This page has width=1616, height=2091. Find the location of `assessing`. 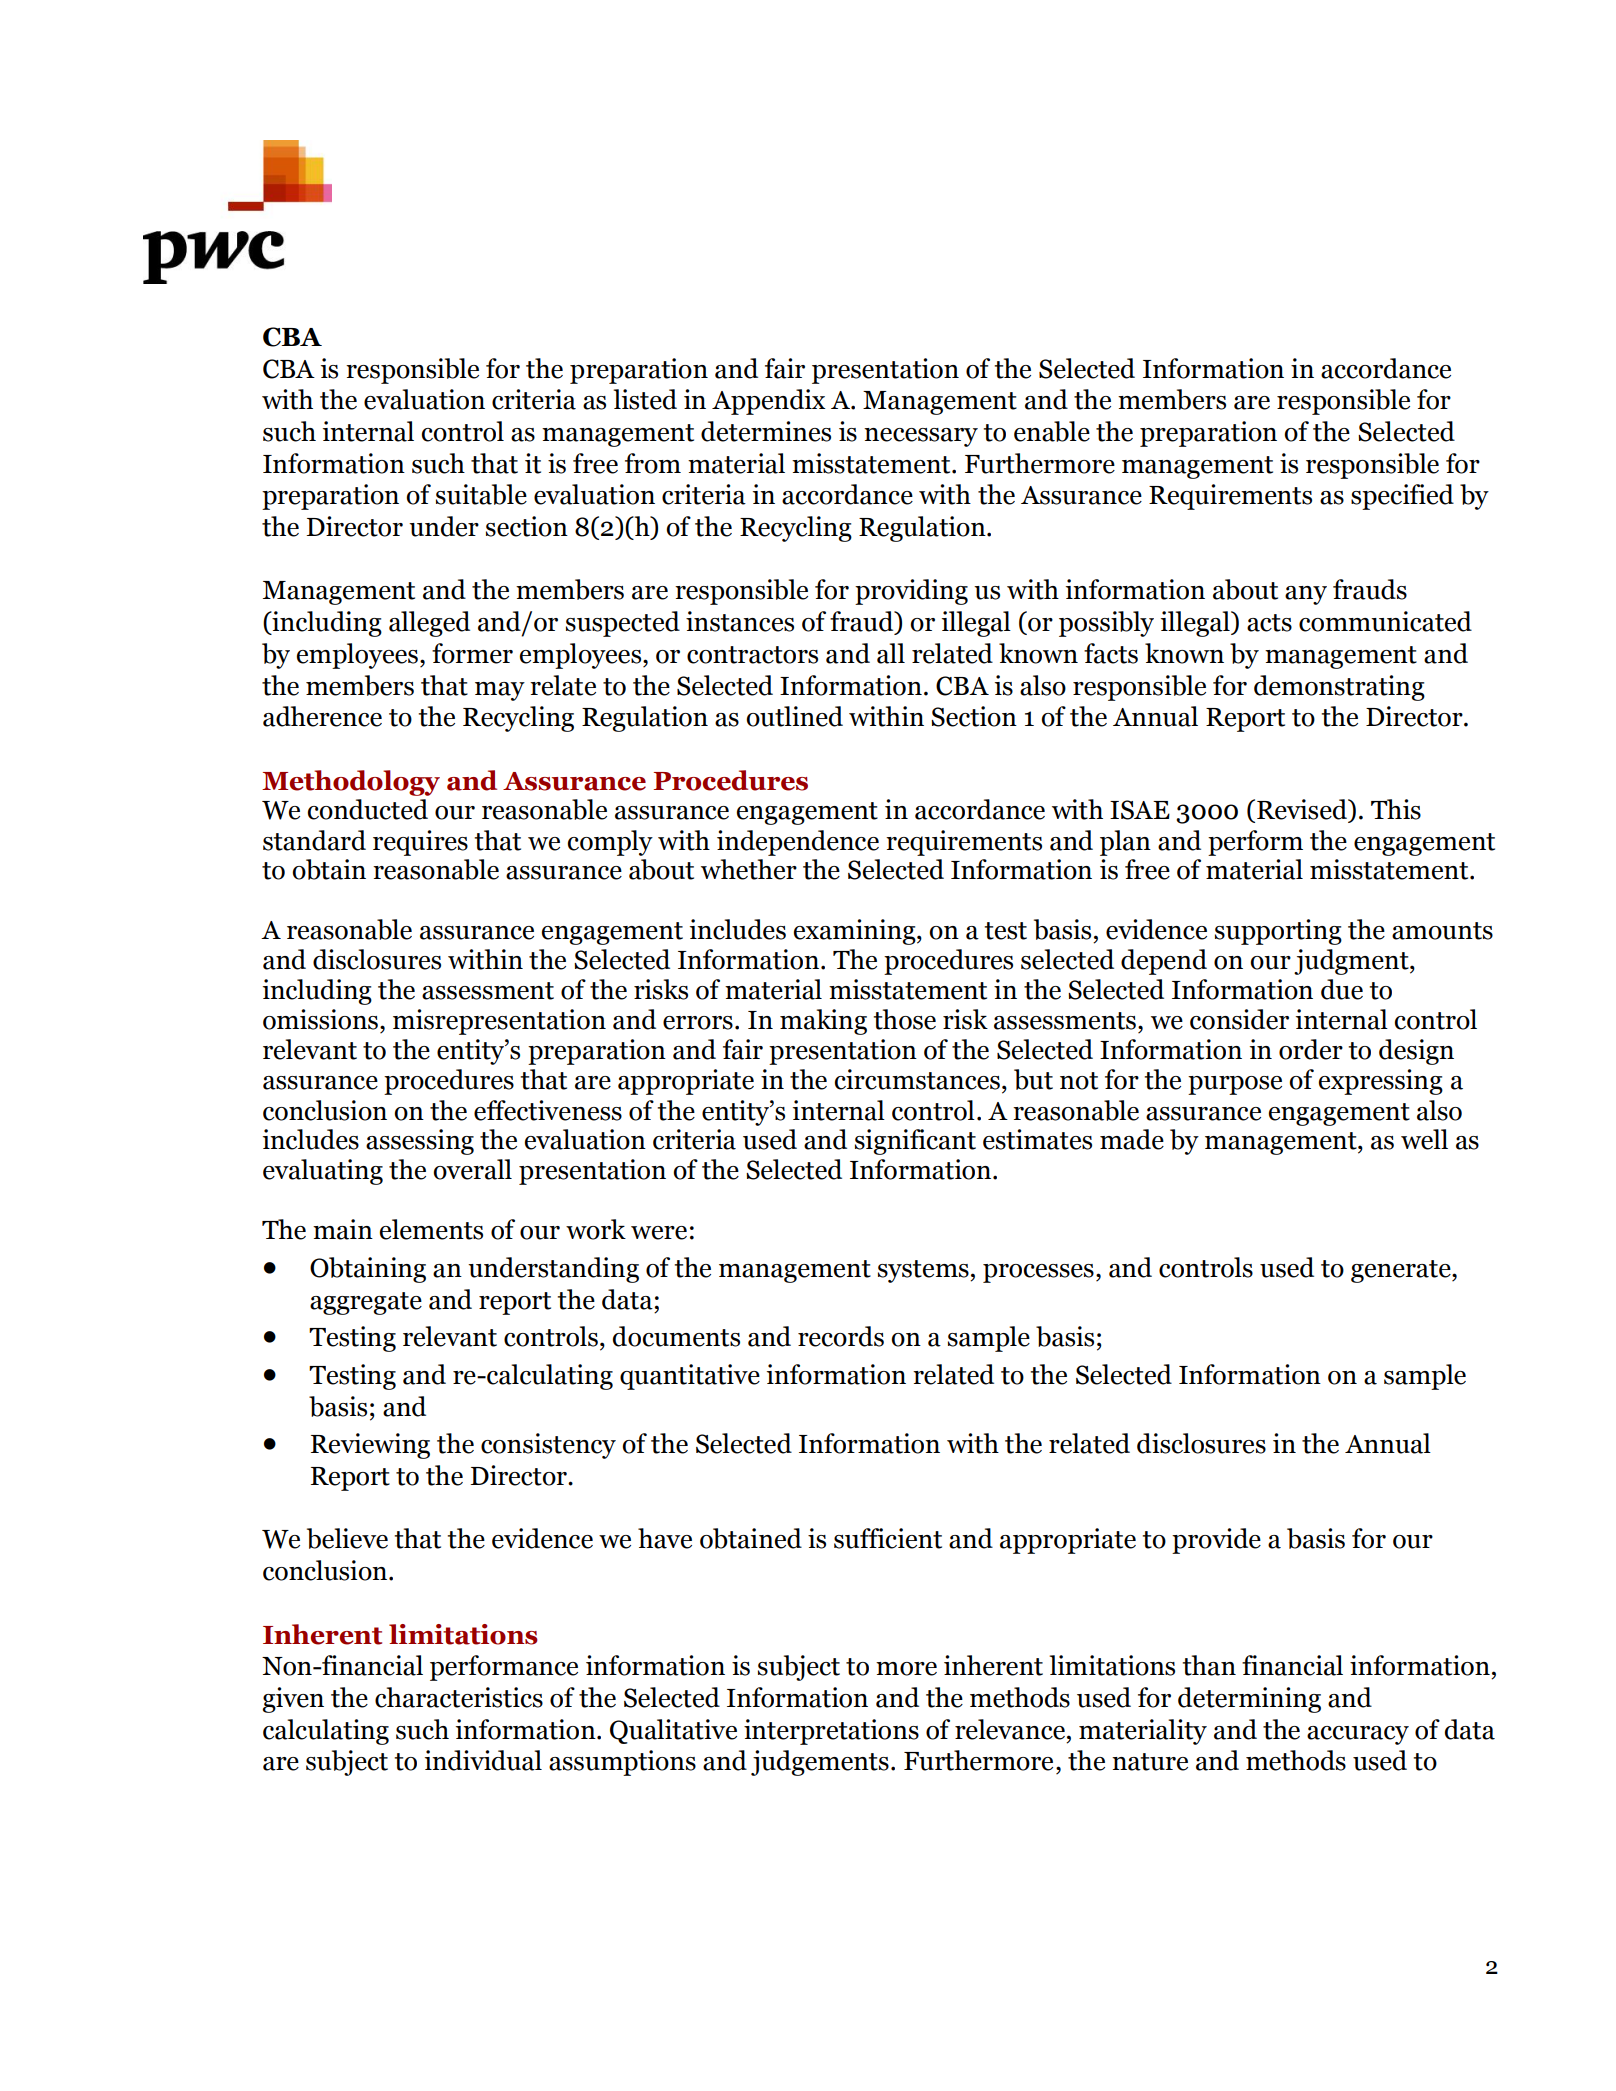

assessing is located at coordinates (420, 1142).
